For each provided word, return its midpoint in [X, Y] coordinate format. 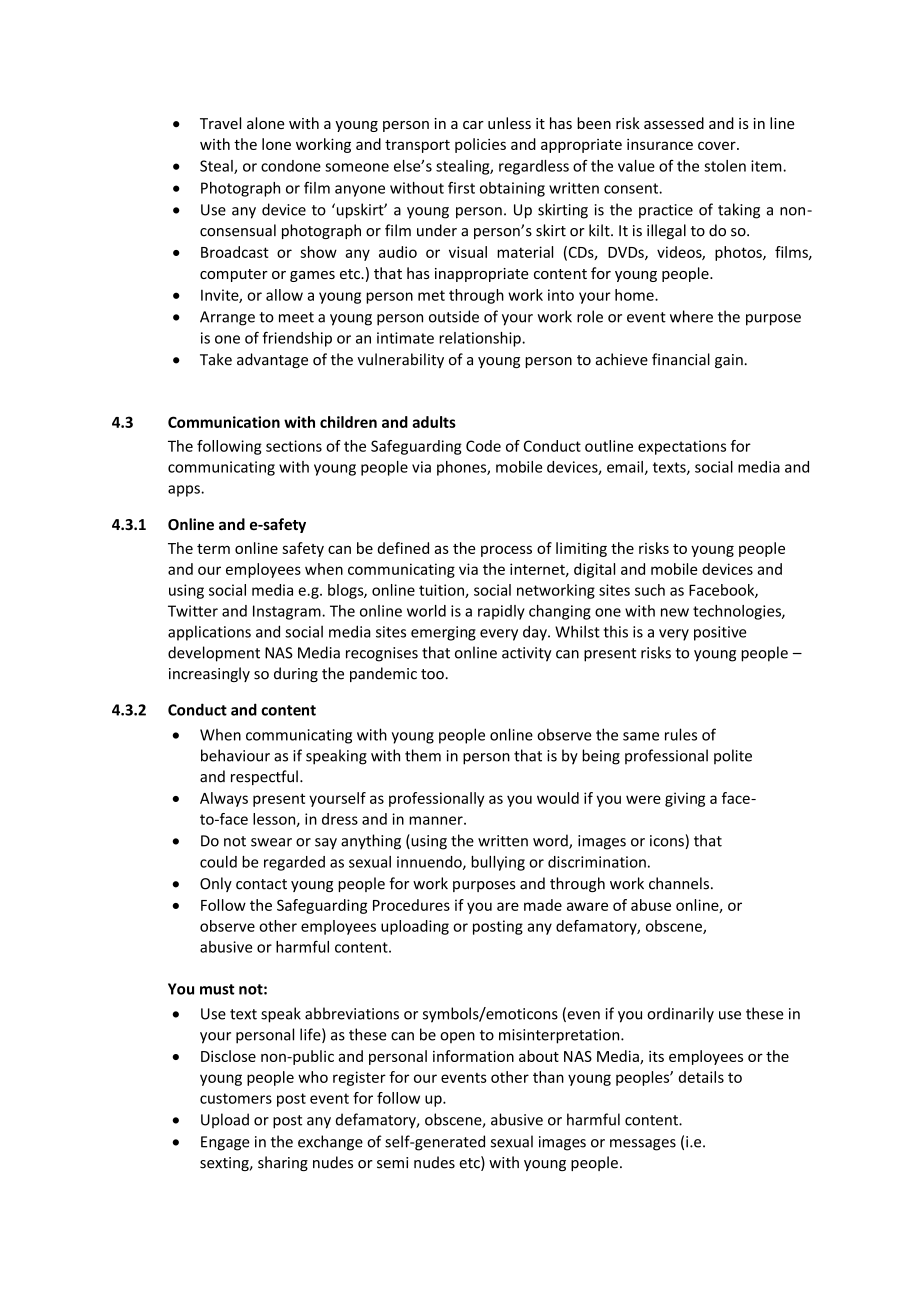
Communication [224, 422]
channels [679, 883]
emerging [443, 633]
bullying [498, 863]
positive [720, 633]
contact [261, 884]
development [214, 654]
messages [643, 1145]
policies [480, 145]
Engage [225, 1143]
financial [681, 359]
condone [291, 166]
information [473, 1056]
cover [718, 145]
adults [434, 422]
